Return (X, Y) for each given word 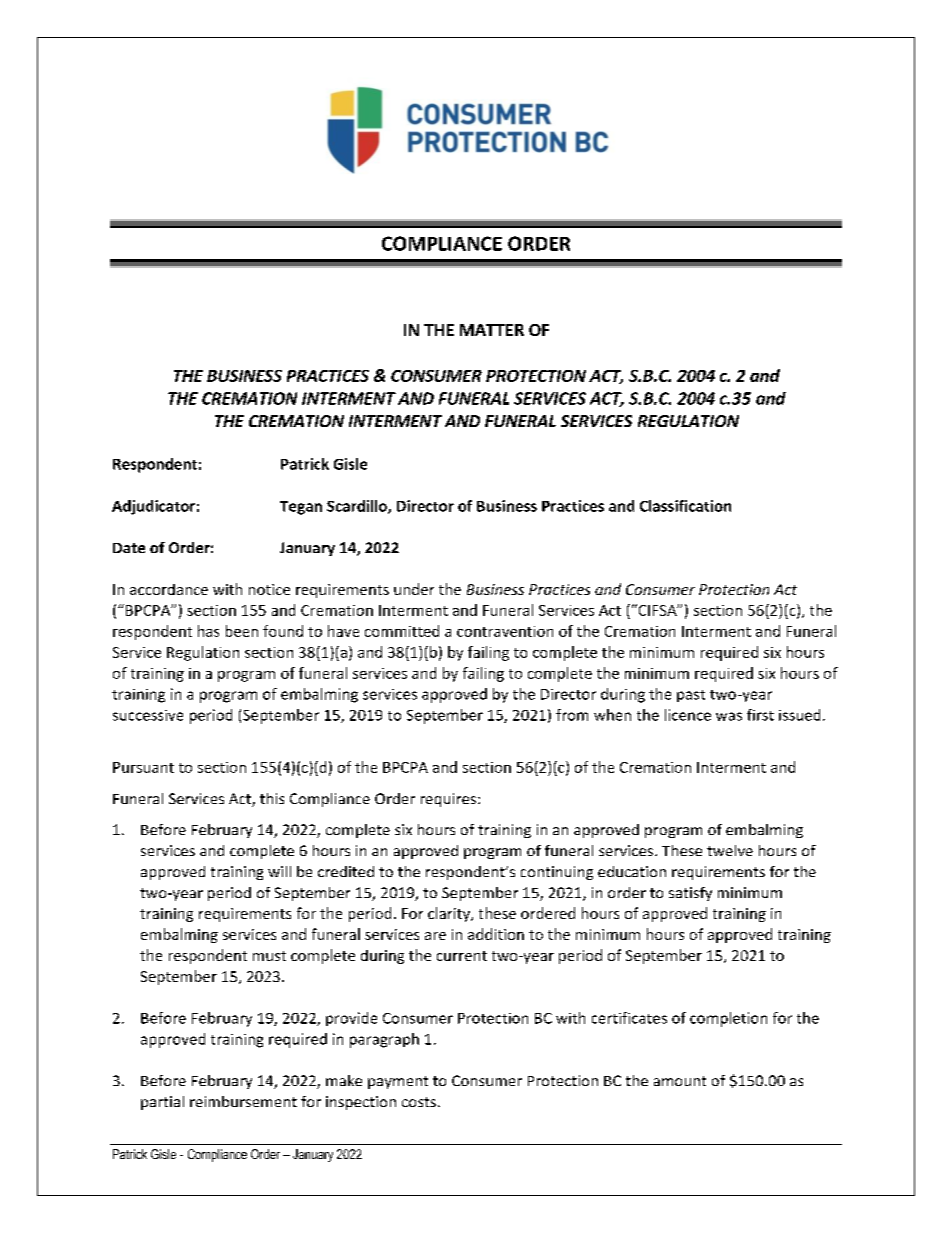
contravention (505, 631)
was (729, 716)
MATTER (492, 330)
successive (148, 715)
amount (680, 1081)
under (414, 589)
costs (419, 1102)
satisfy (690, 894)
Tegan (301, 508)
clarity (450, 914)
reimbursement (243, 1101)
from (572, 715)
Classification (685, 506)
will (279, 871)
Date (129, 548)
